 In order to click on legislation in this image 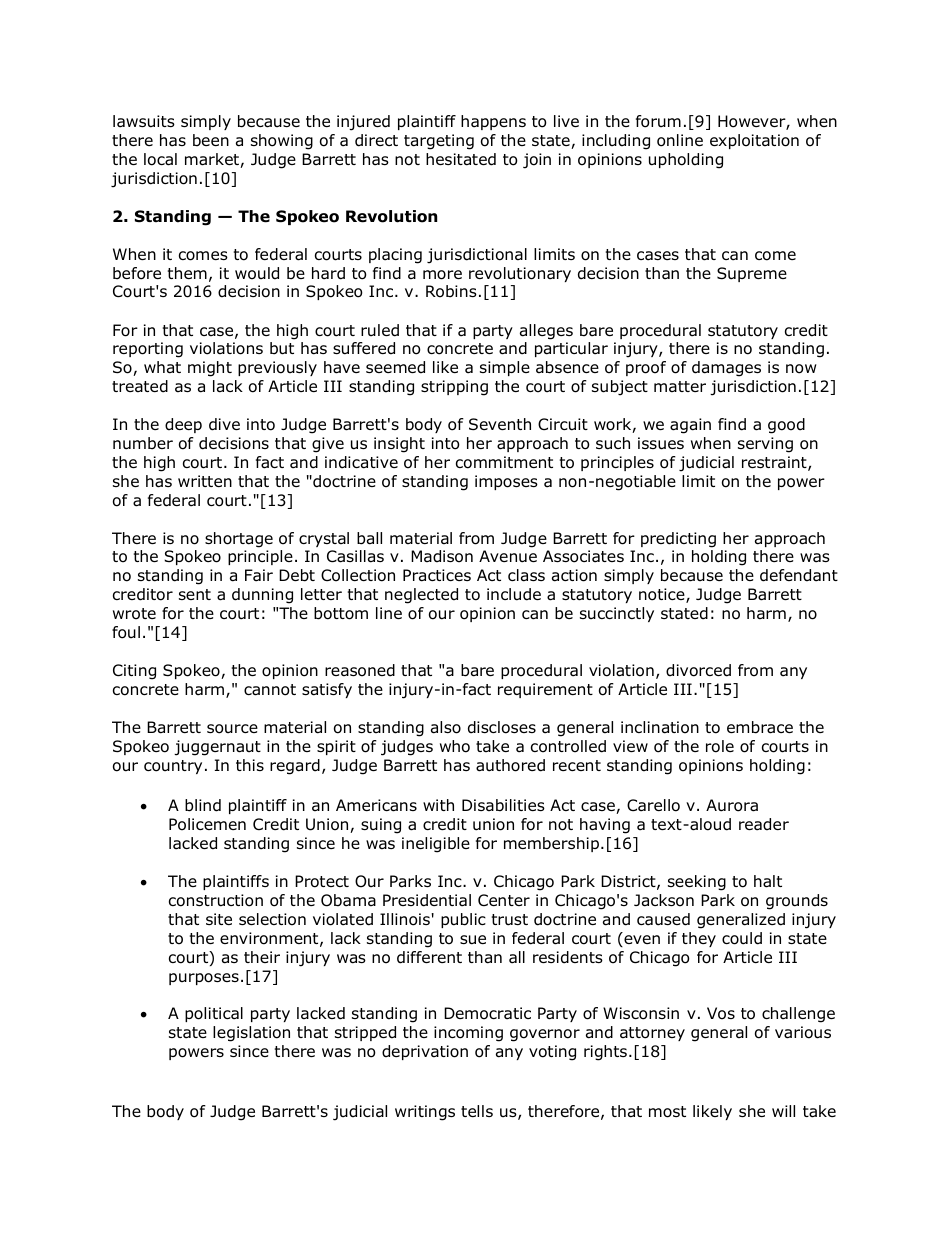, I will do `click(251, 1034)`.
